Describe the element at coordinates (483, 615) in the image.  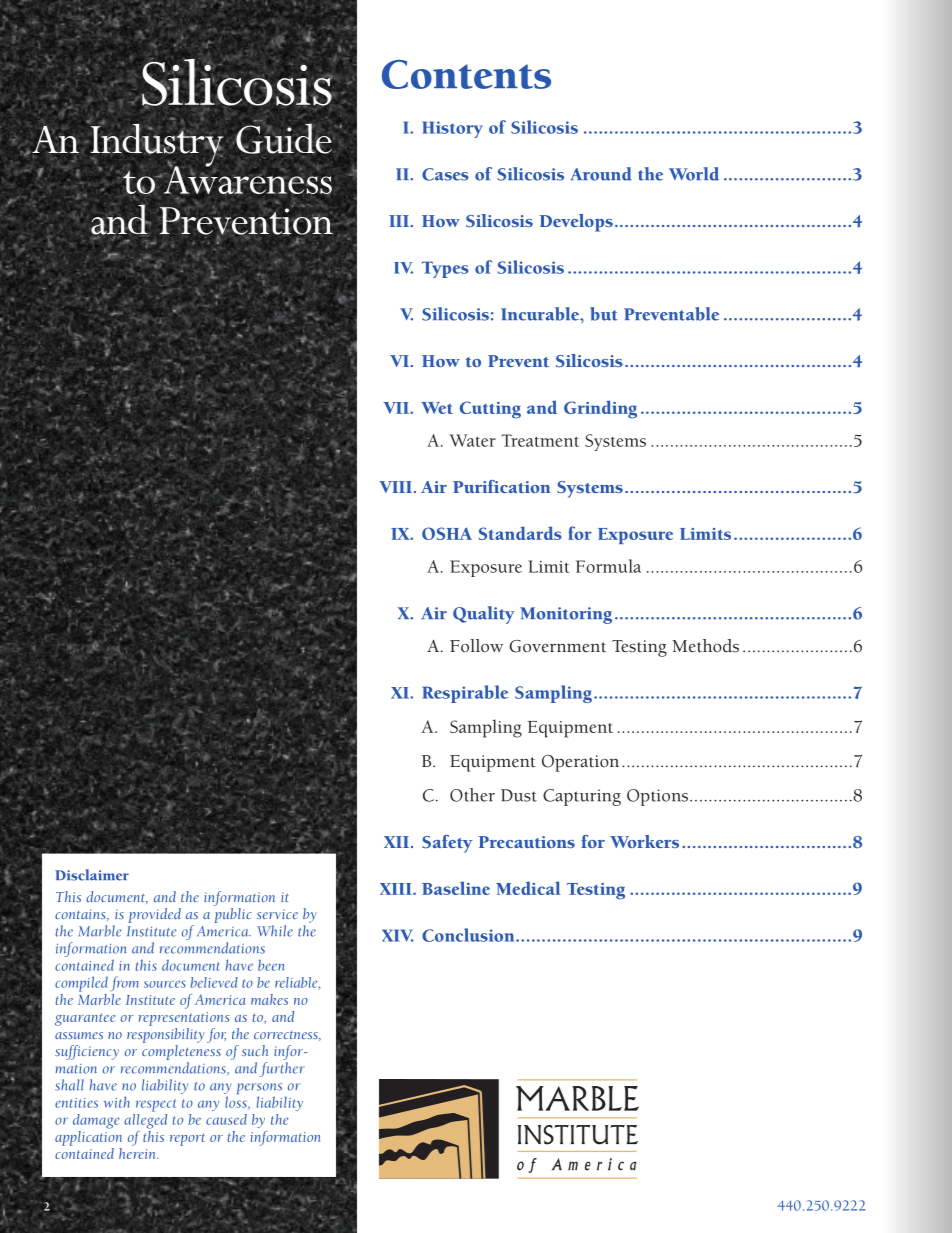
I see `Quality` at that location.
